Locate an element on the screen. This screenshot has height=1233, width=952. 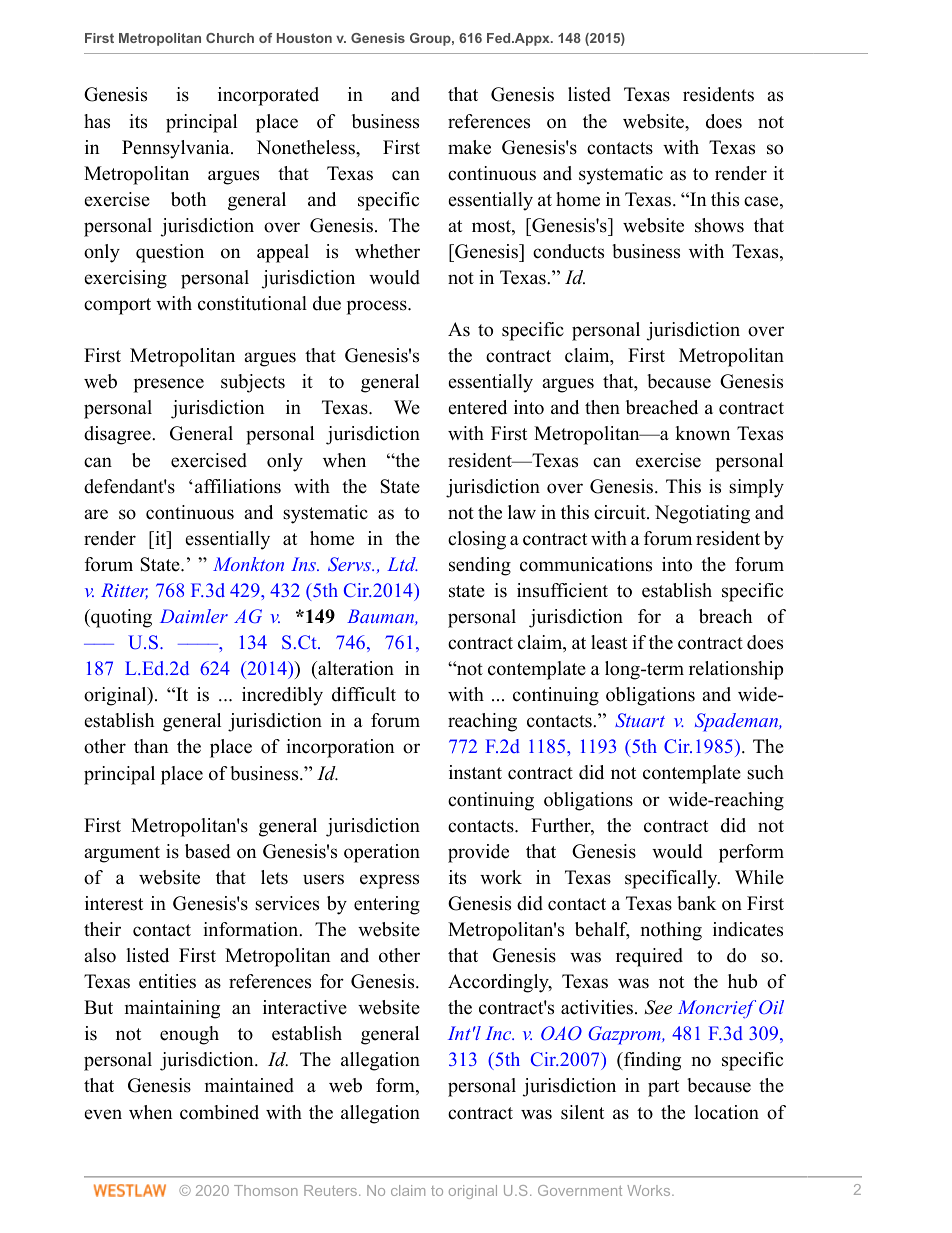
make is located at coordinates (469, 147).
